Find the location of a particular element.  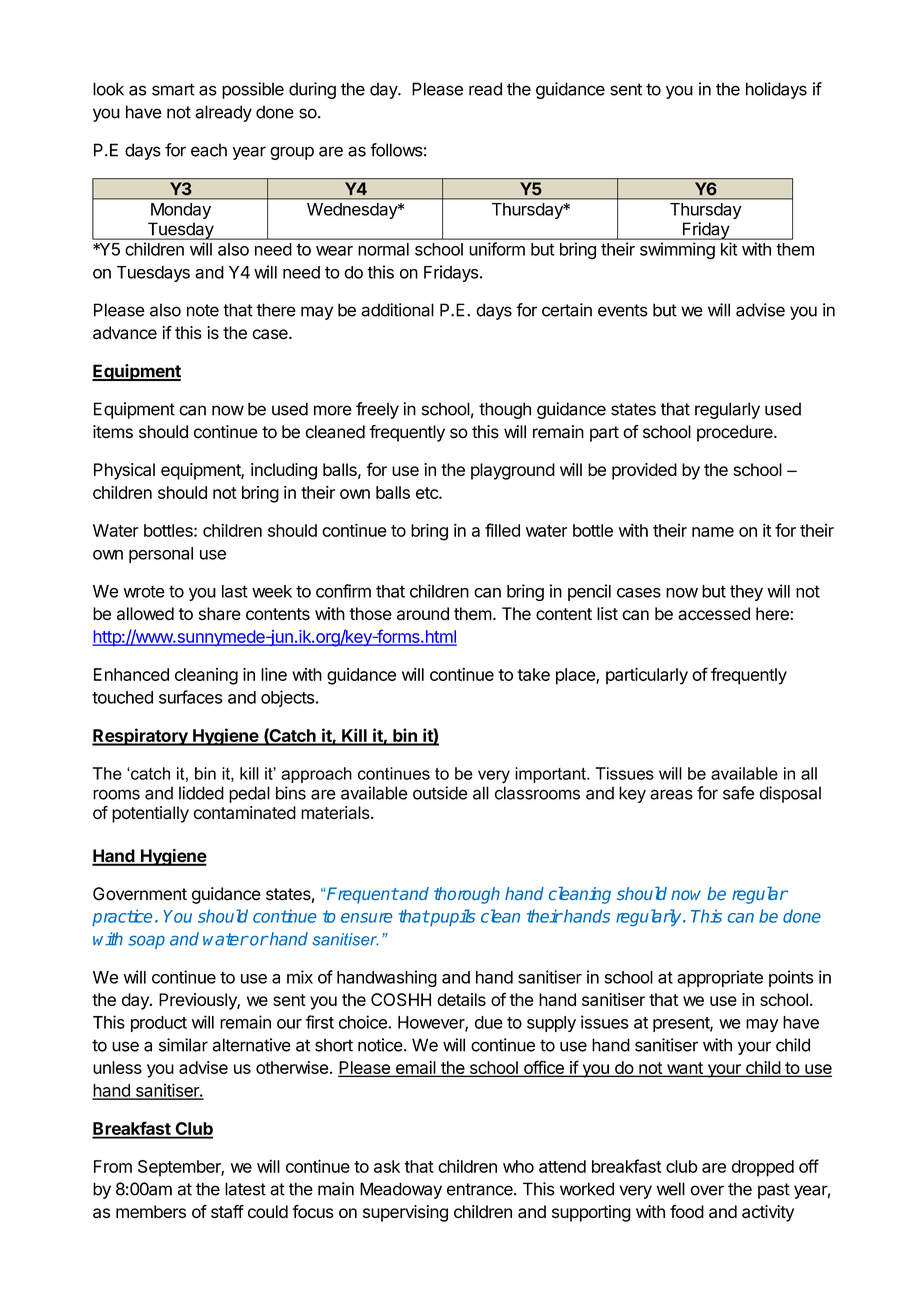

staff is located at coordinates (227, 1212).
